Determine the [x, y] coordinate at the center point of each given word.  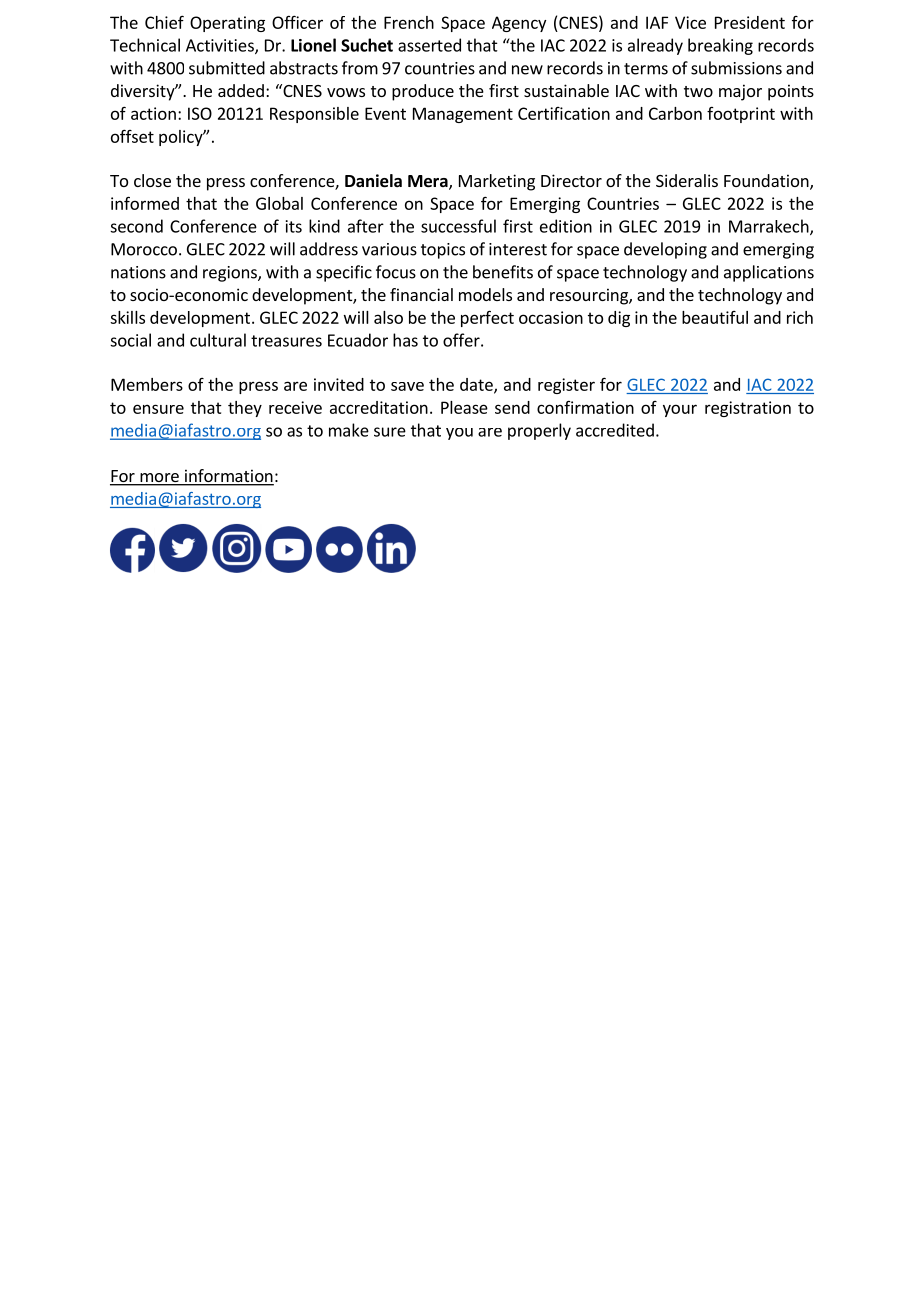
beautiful [715, 317]
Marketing [497, 182]
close [152, 180]
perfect [487, 318]
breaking [720, 46]
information [228, 477]
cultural [218, 340]
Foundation [767, 182]
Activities [221, 46]
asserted [429, 45]
